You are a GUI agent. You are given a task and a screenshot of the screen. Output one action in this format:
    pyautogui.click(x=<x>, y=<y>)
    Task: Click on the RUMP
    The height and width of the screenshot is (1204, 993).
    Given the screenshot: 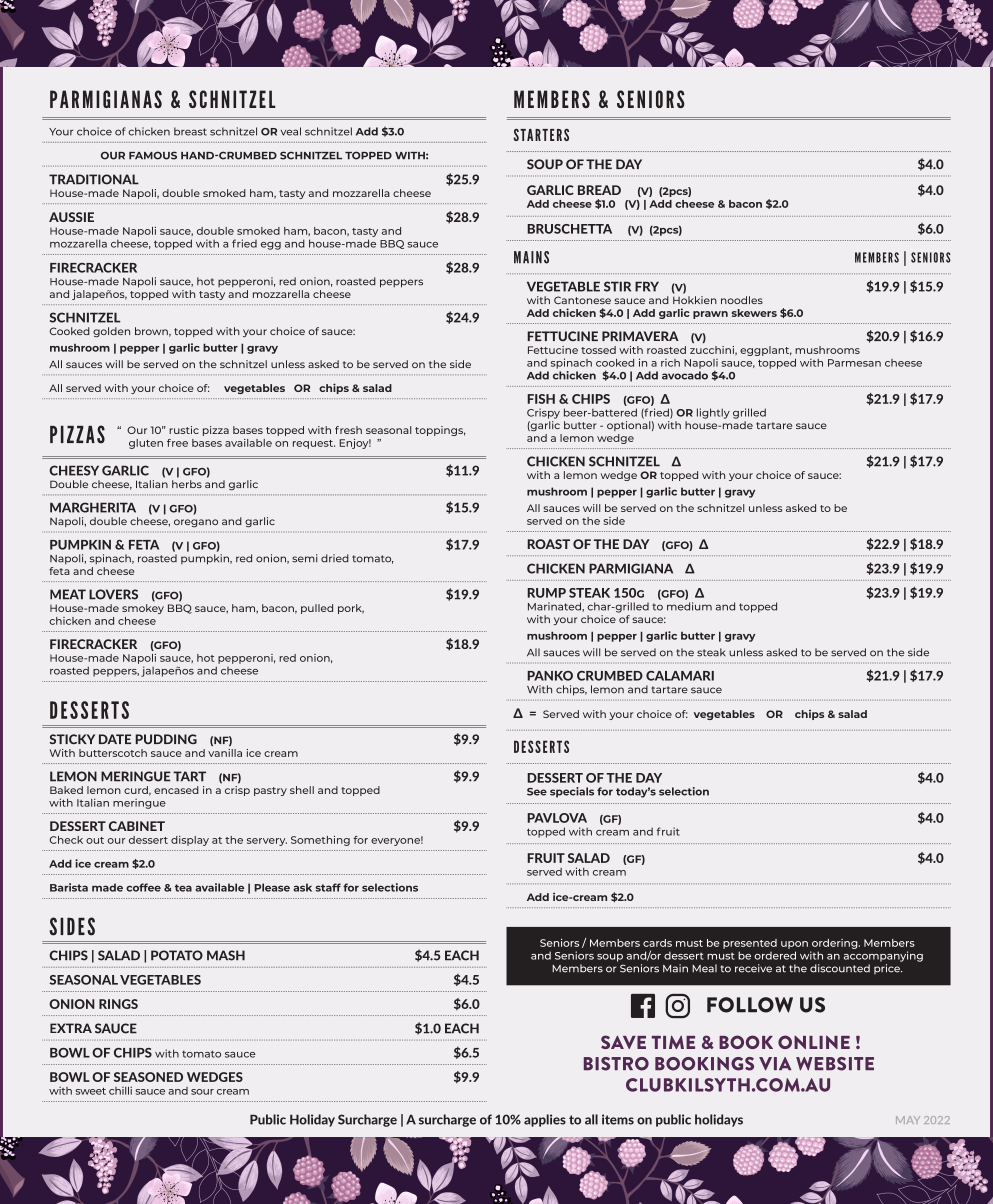 What is the action you would take?
    pyautogui.click(x=546, y=593)
